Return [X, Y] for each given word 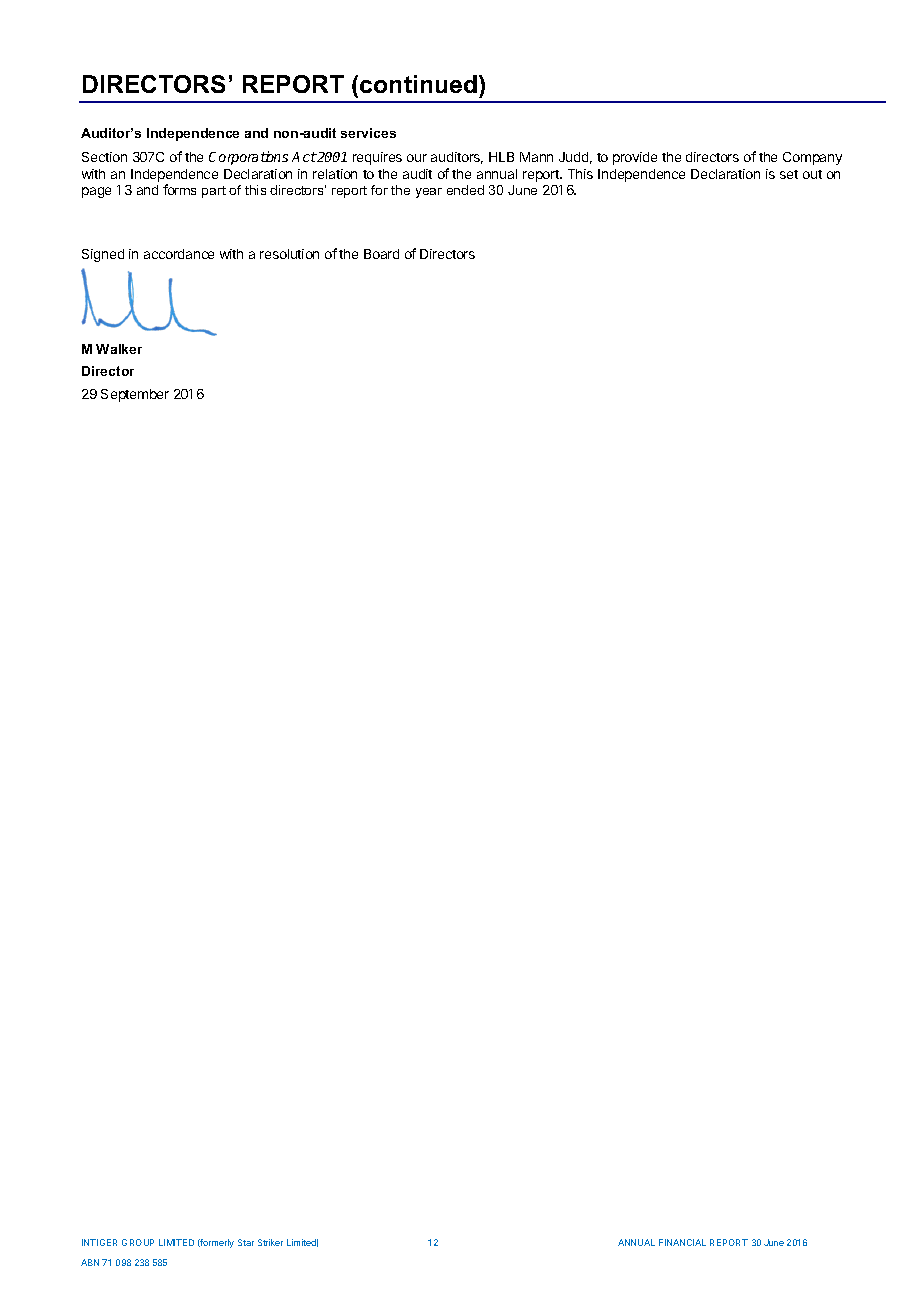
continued [418, 84]
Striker [270, 1242]
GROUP [138, 1242]
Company [812, 158]
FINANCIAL [682, 1242]
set [789, 174]
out [812, 174]
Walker [119, 349]
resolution [289, 254]
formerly [216, 1243]
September [135, 395]
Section [104, 157]
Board [381, 254]
